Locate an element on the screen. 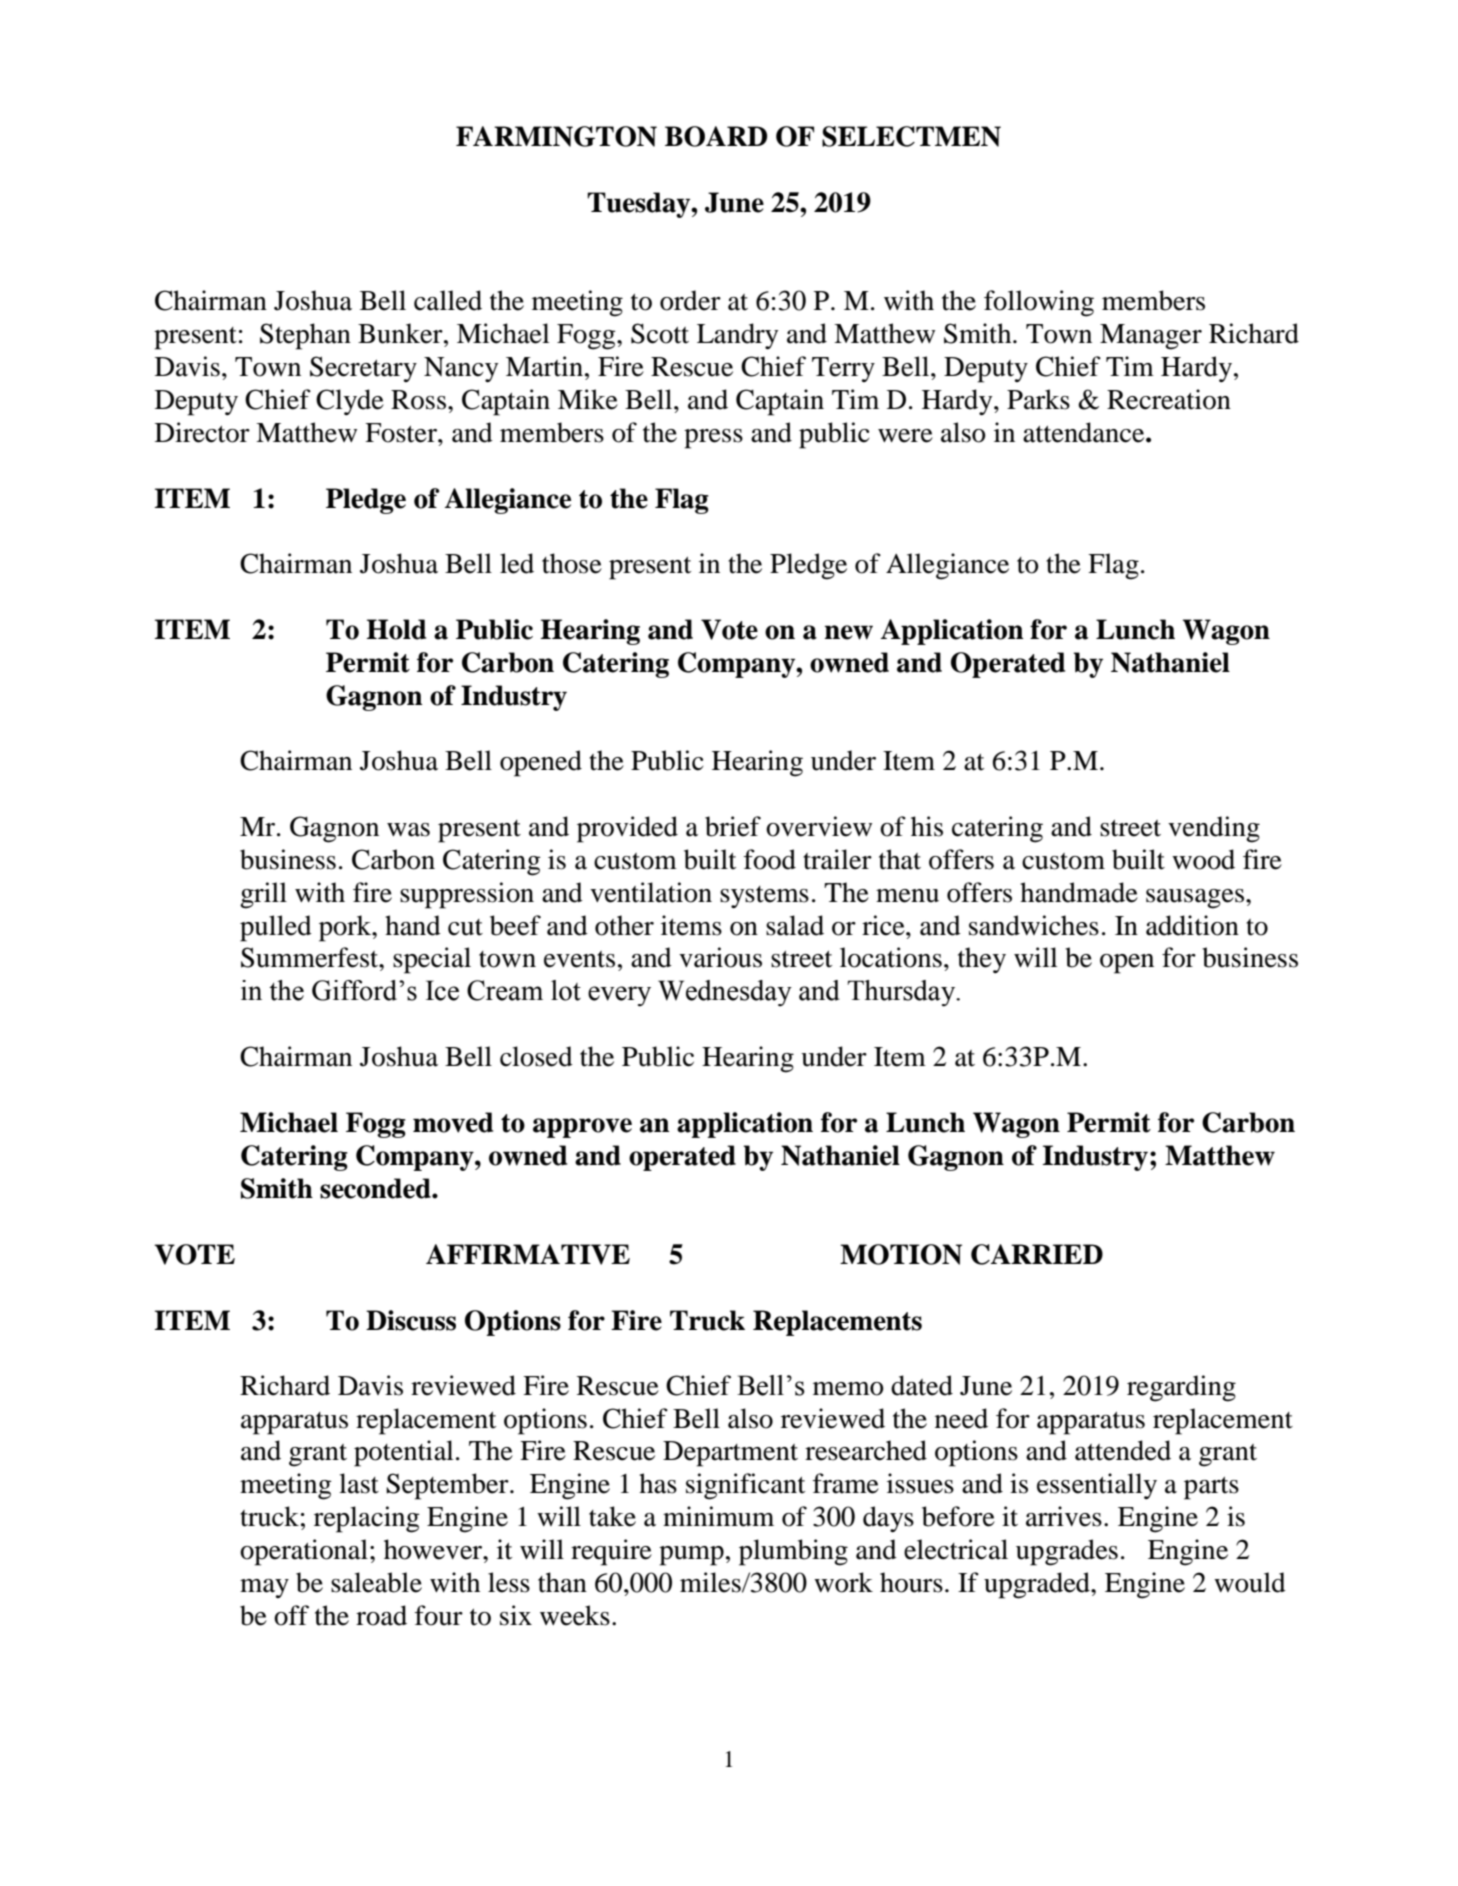 The height and width of the screenshot is (1886, 1458). called is located at coordinates (448, 300).
